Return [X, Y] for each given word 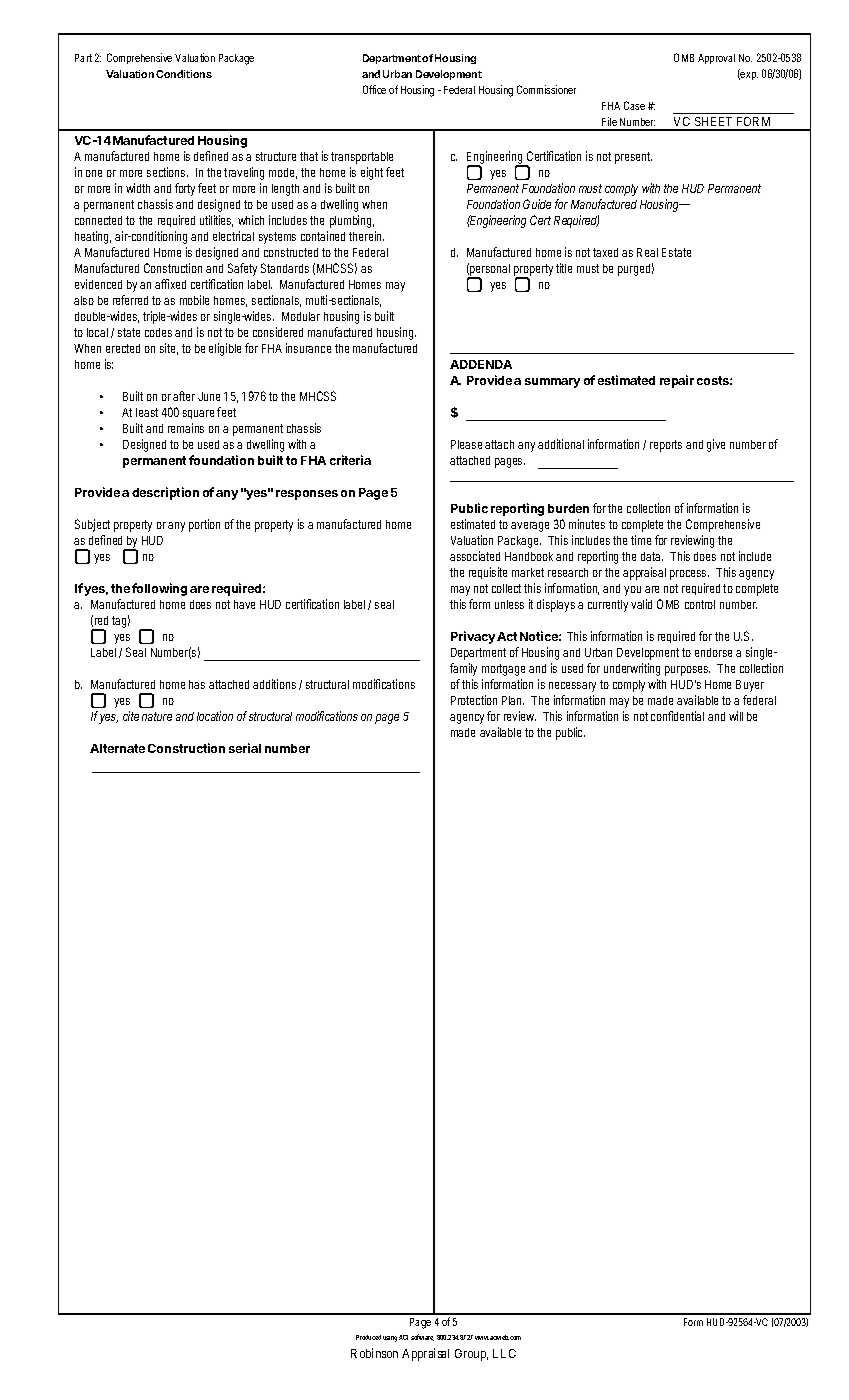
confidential [677, 716]
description [165, 493]
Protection [474, 700]
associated [475, 556]
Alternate [117, 748]
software [422, 1337]
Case [636, 105]
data [652, 556]
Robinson [374, 1353]
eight [374, 173]
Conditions [184, 74]
